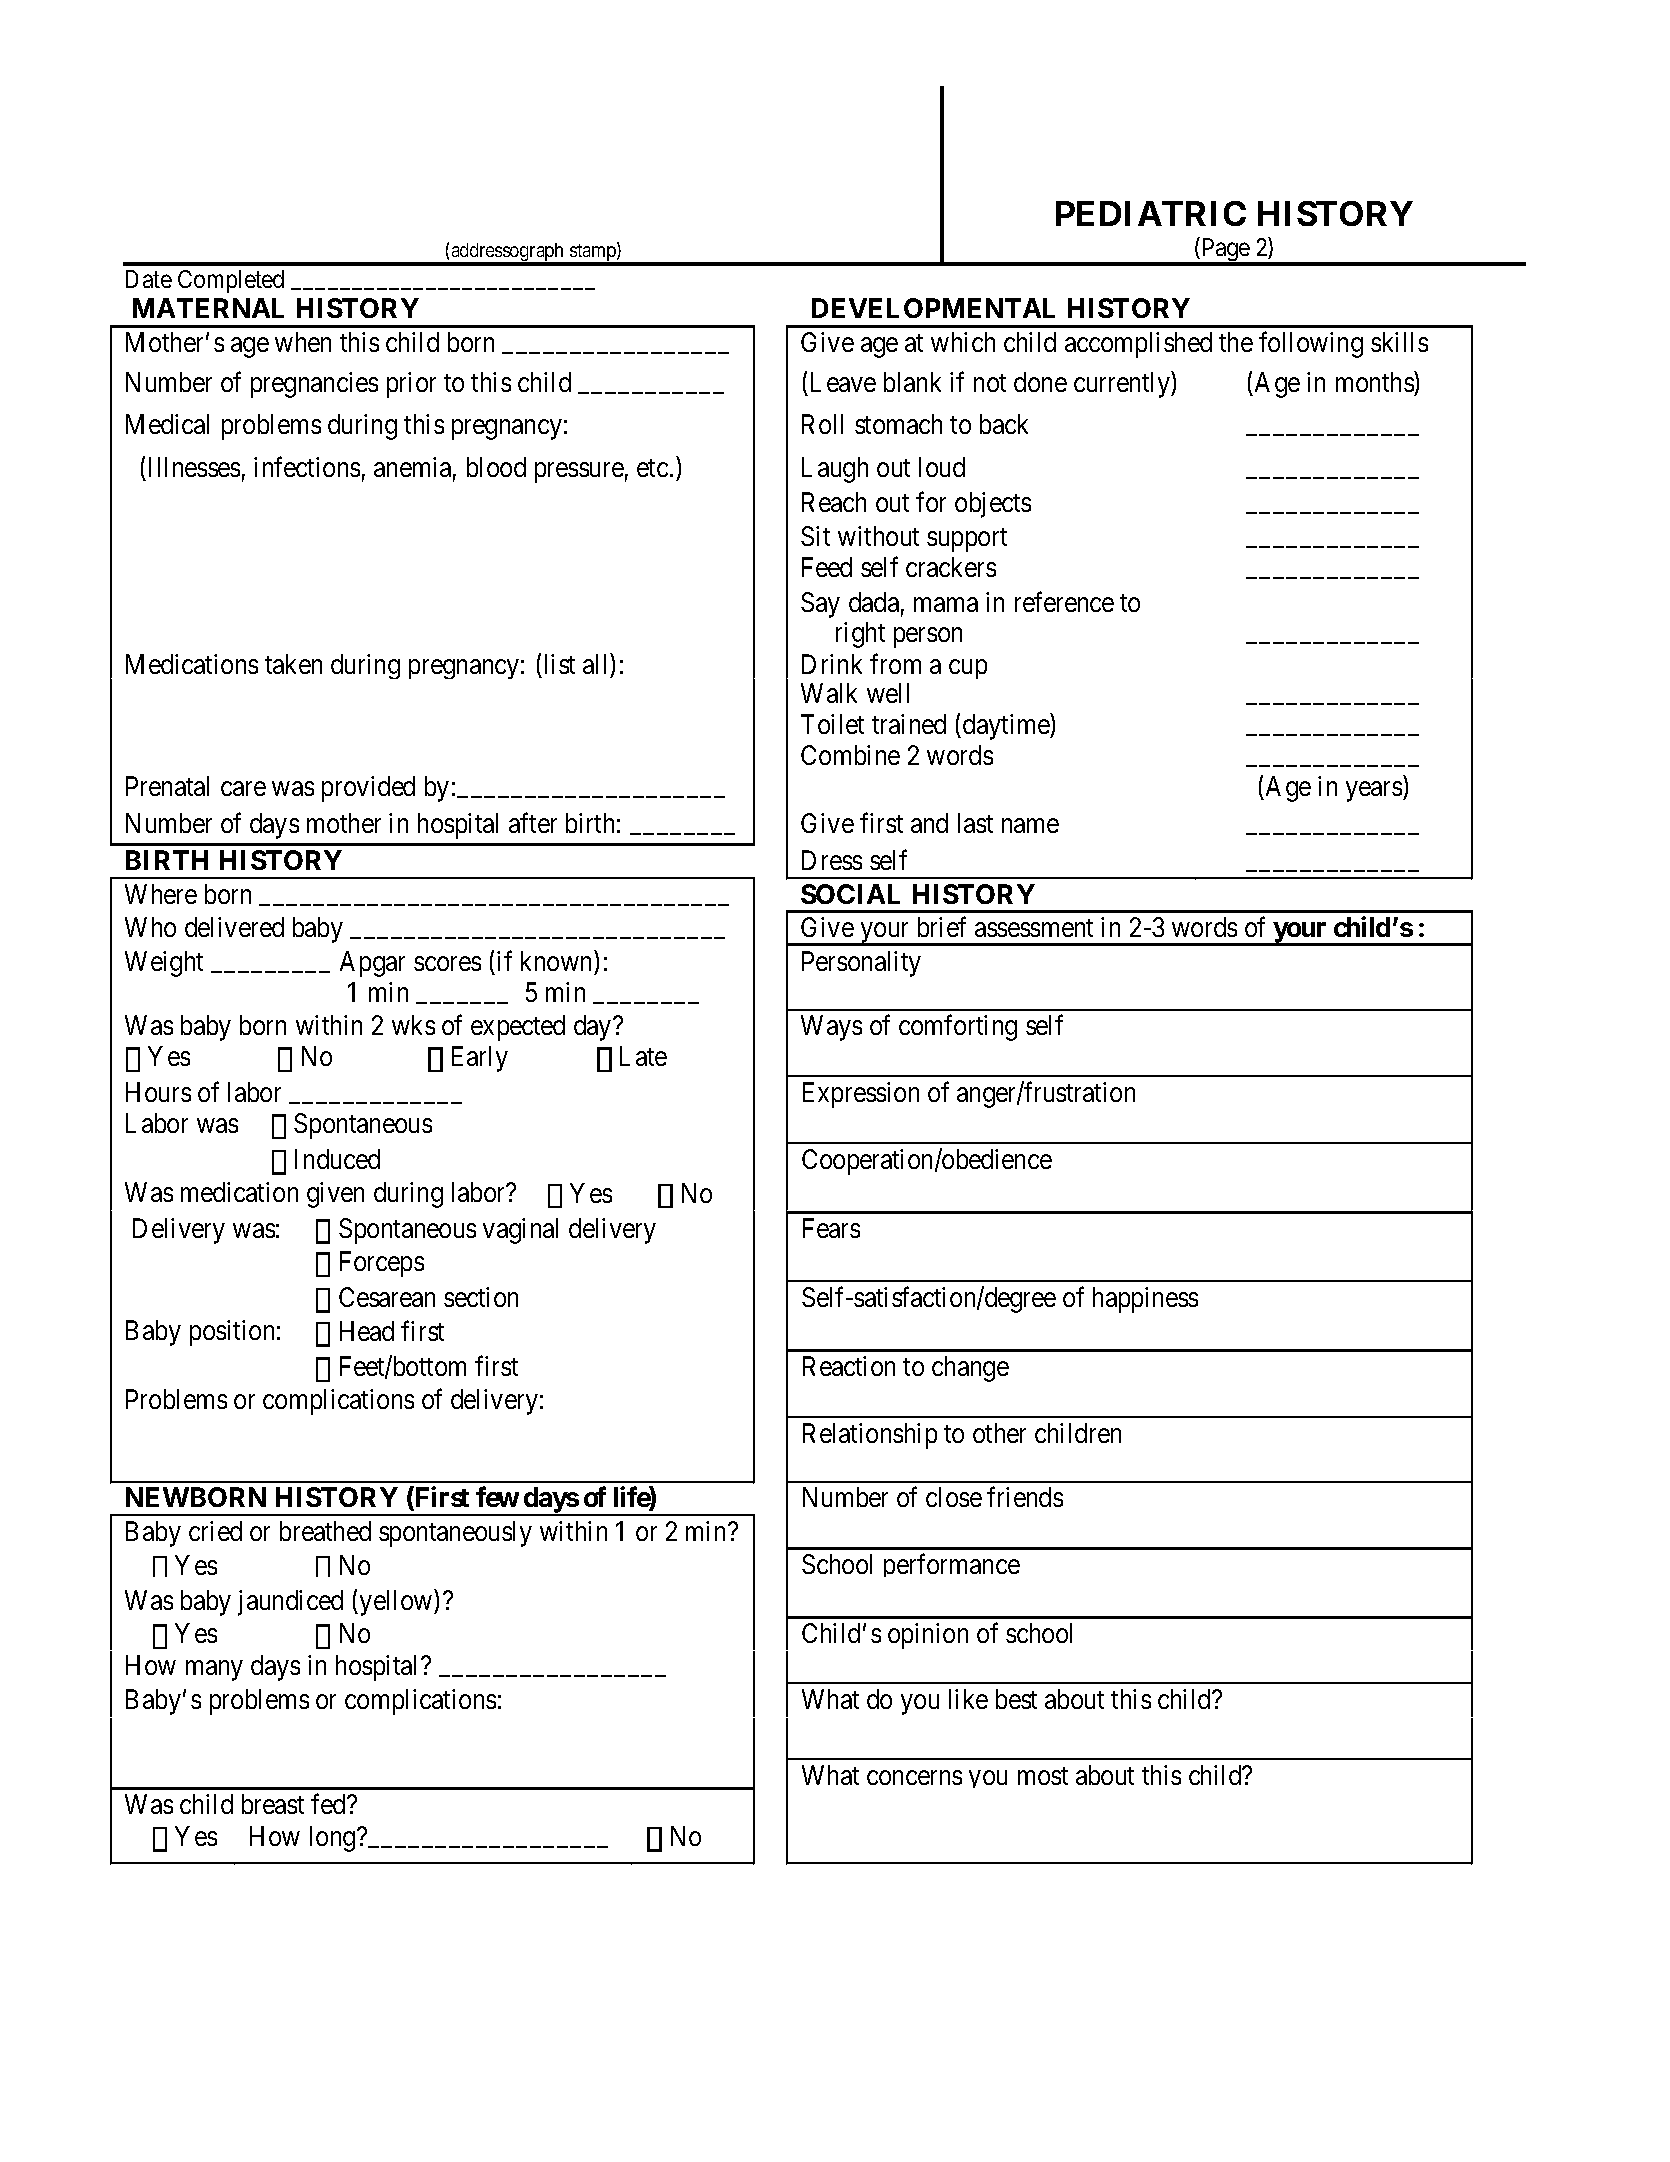 The width and height of the screenshot is (1670, 2162). I want to click on Page, so click(1225, 251).
